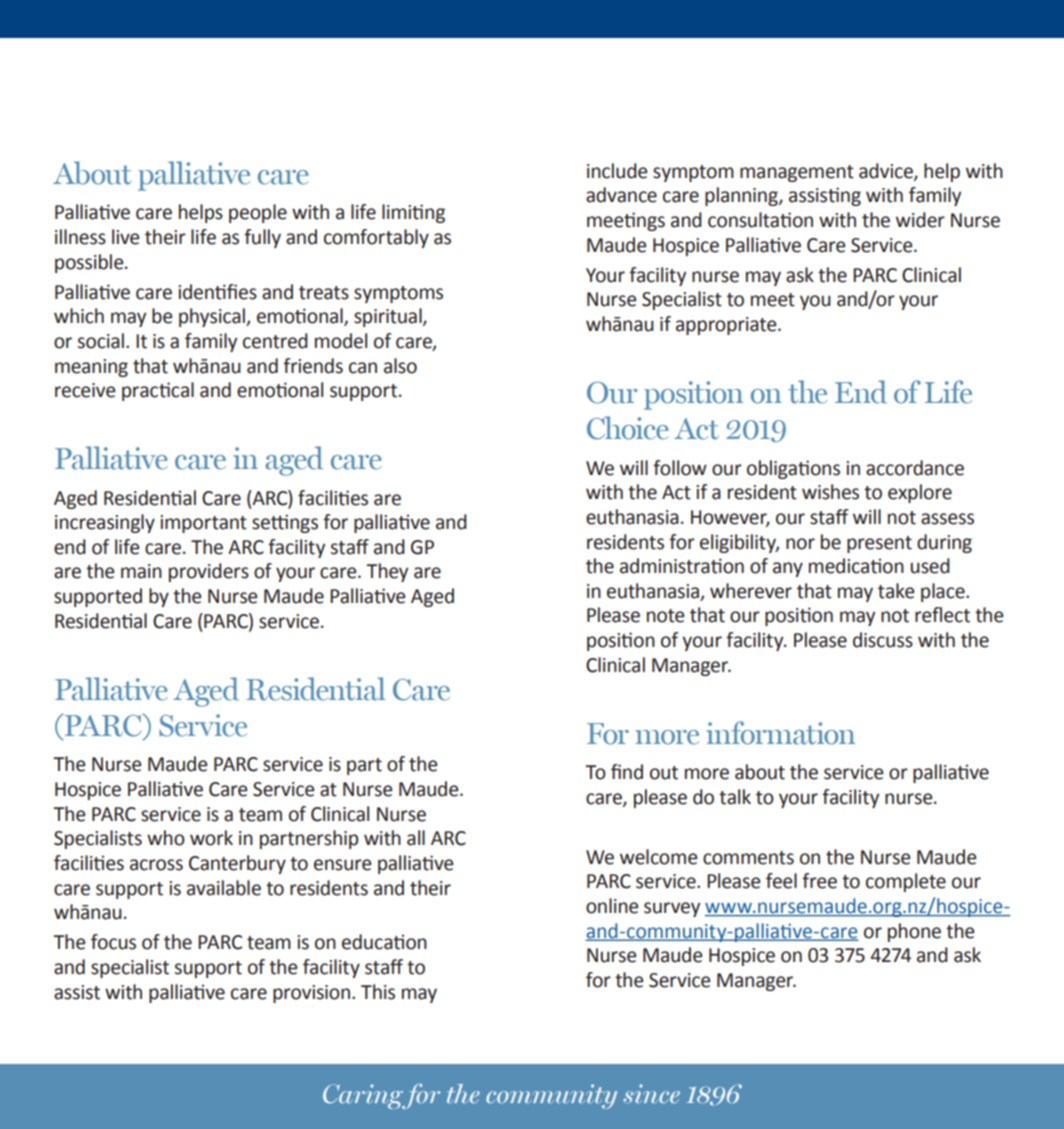 The height and width of the document is (1129, 1064). What do you see at coordinates (883, 640) in the document?
I see `discuss` at bounding box center [883, 640].
